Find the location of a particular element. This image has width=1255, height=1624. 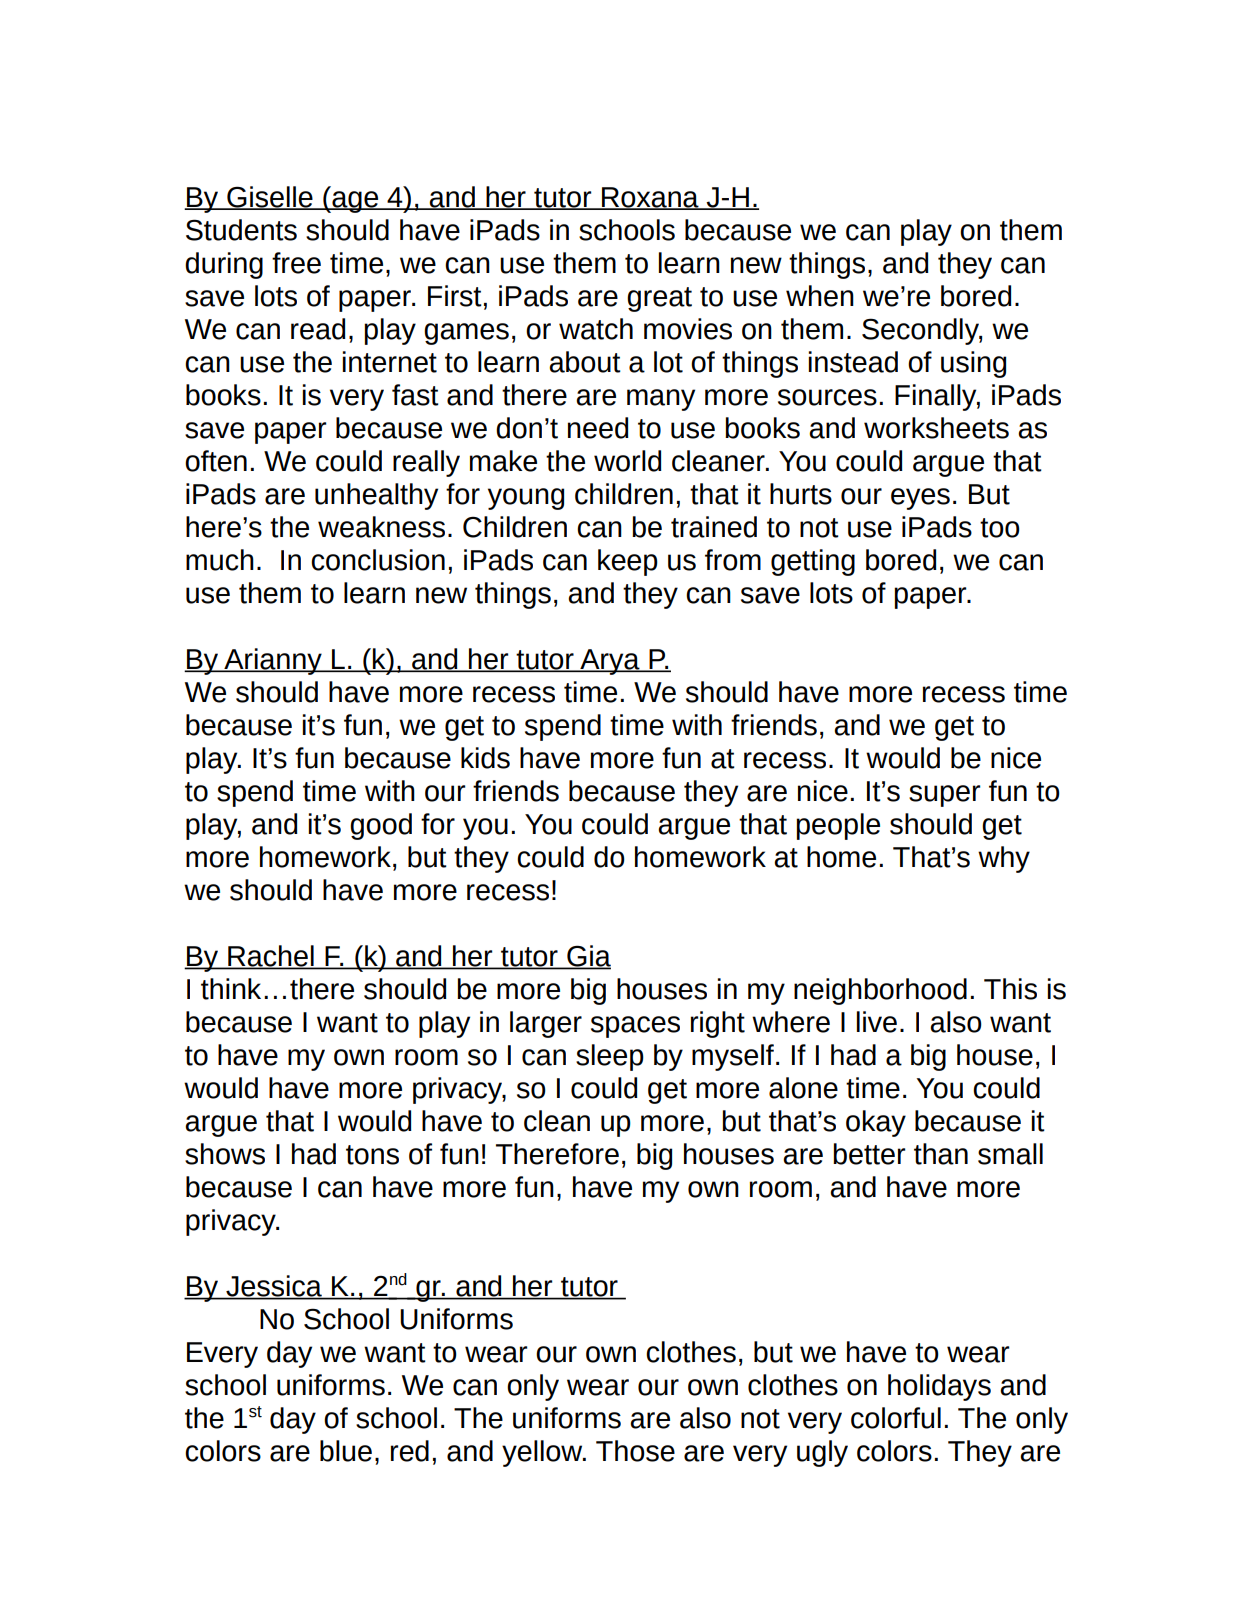

free is located at coordinates (296, 263).
